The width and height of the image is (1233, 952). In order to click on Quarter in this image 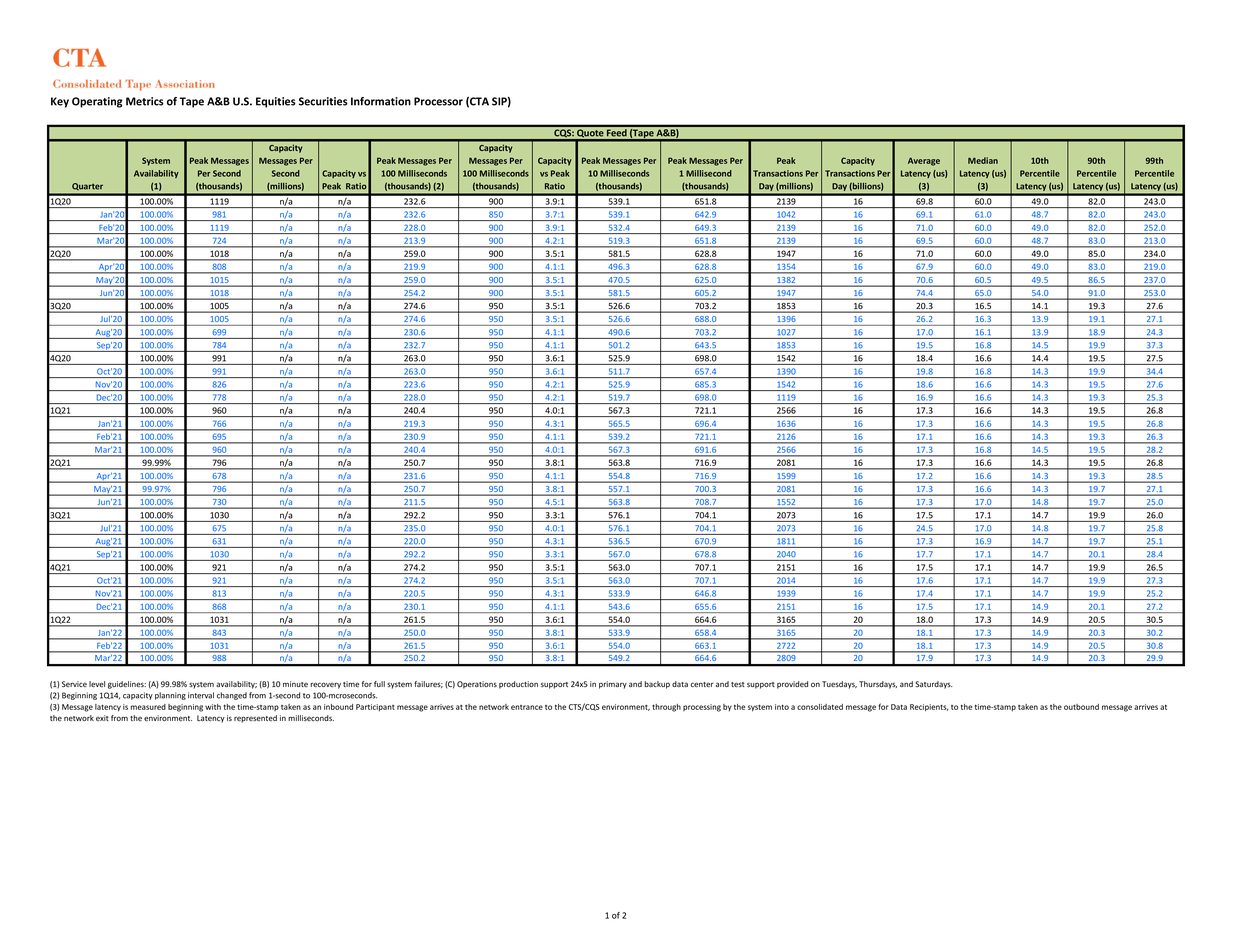, I will do `click(88, 187)`.
